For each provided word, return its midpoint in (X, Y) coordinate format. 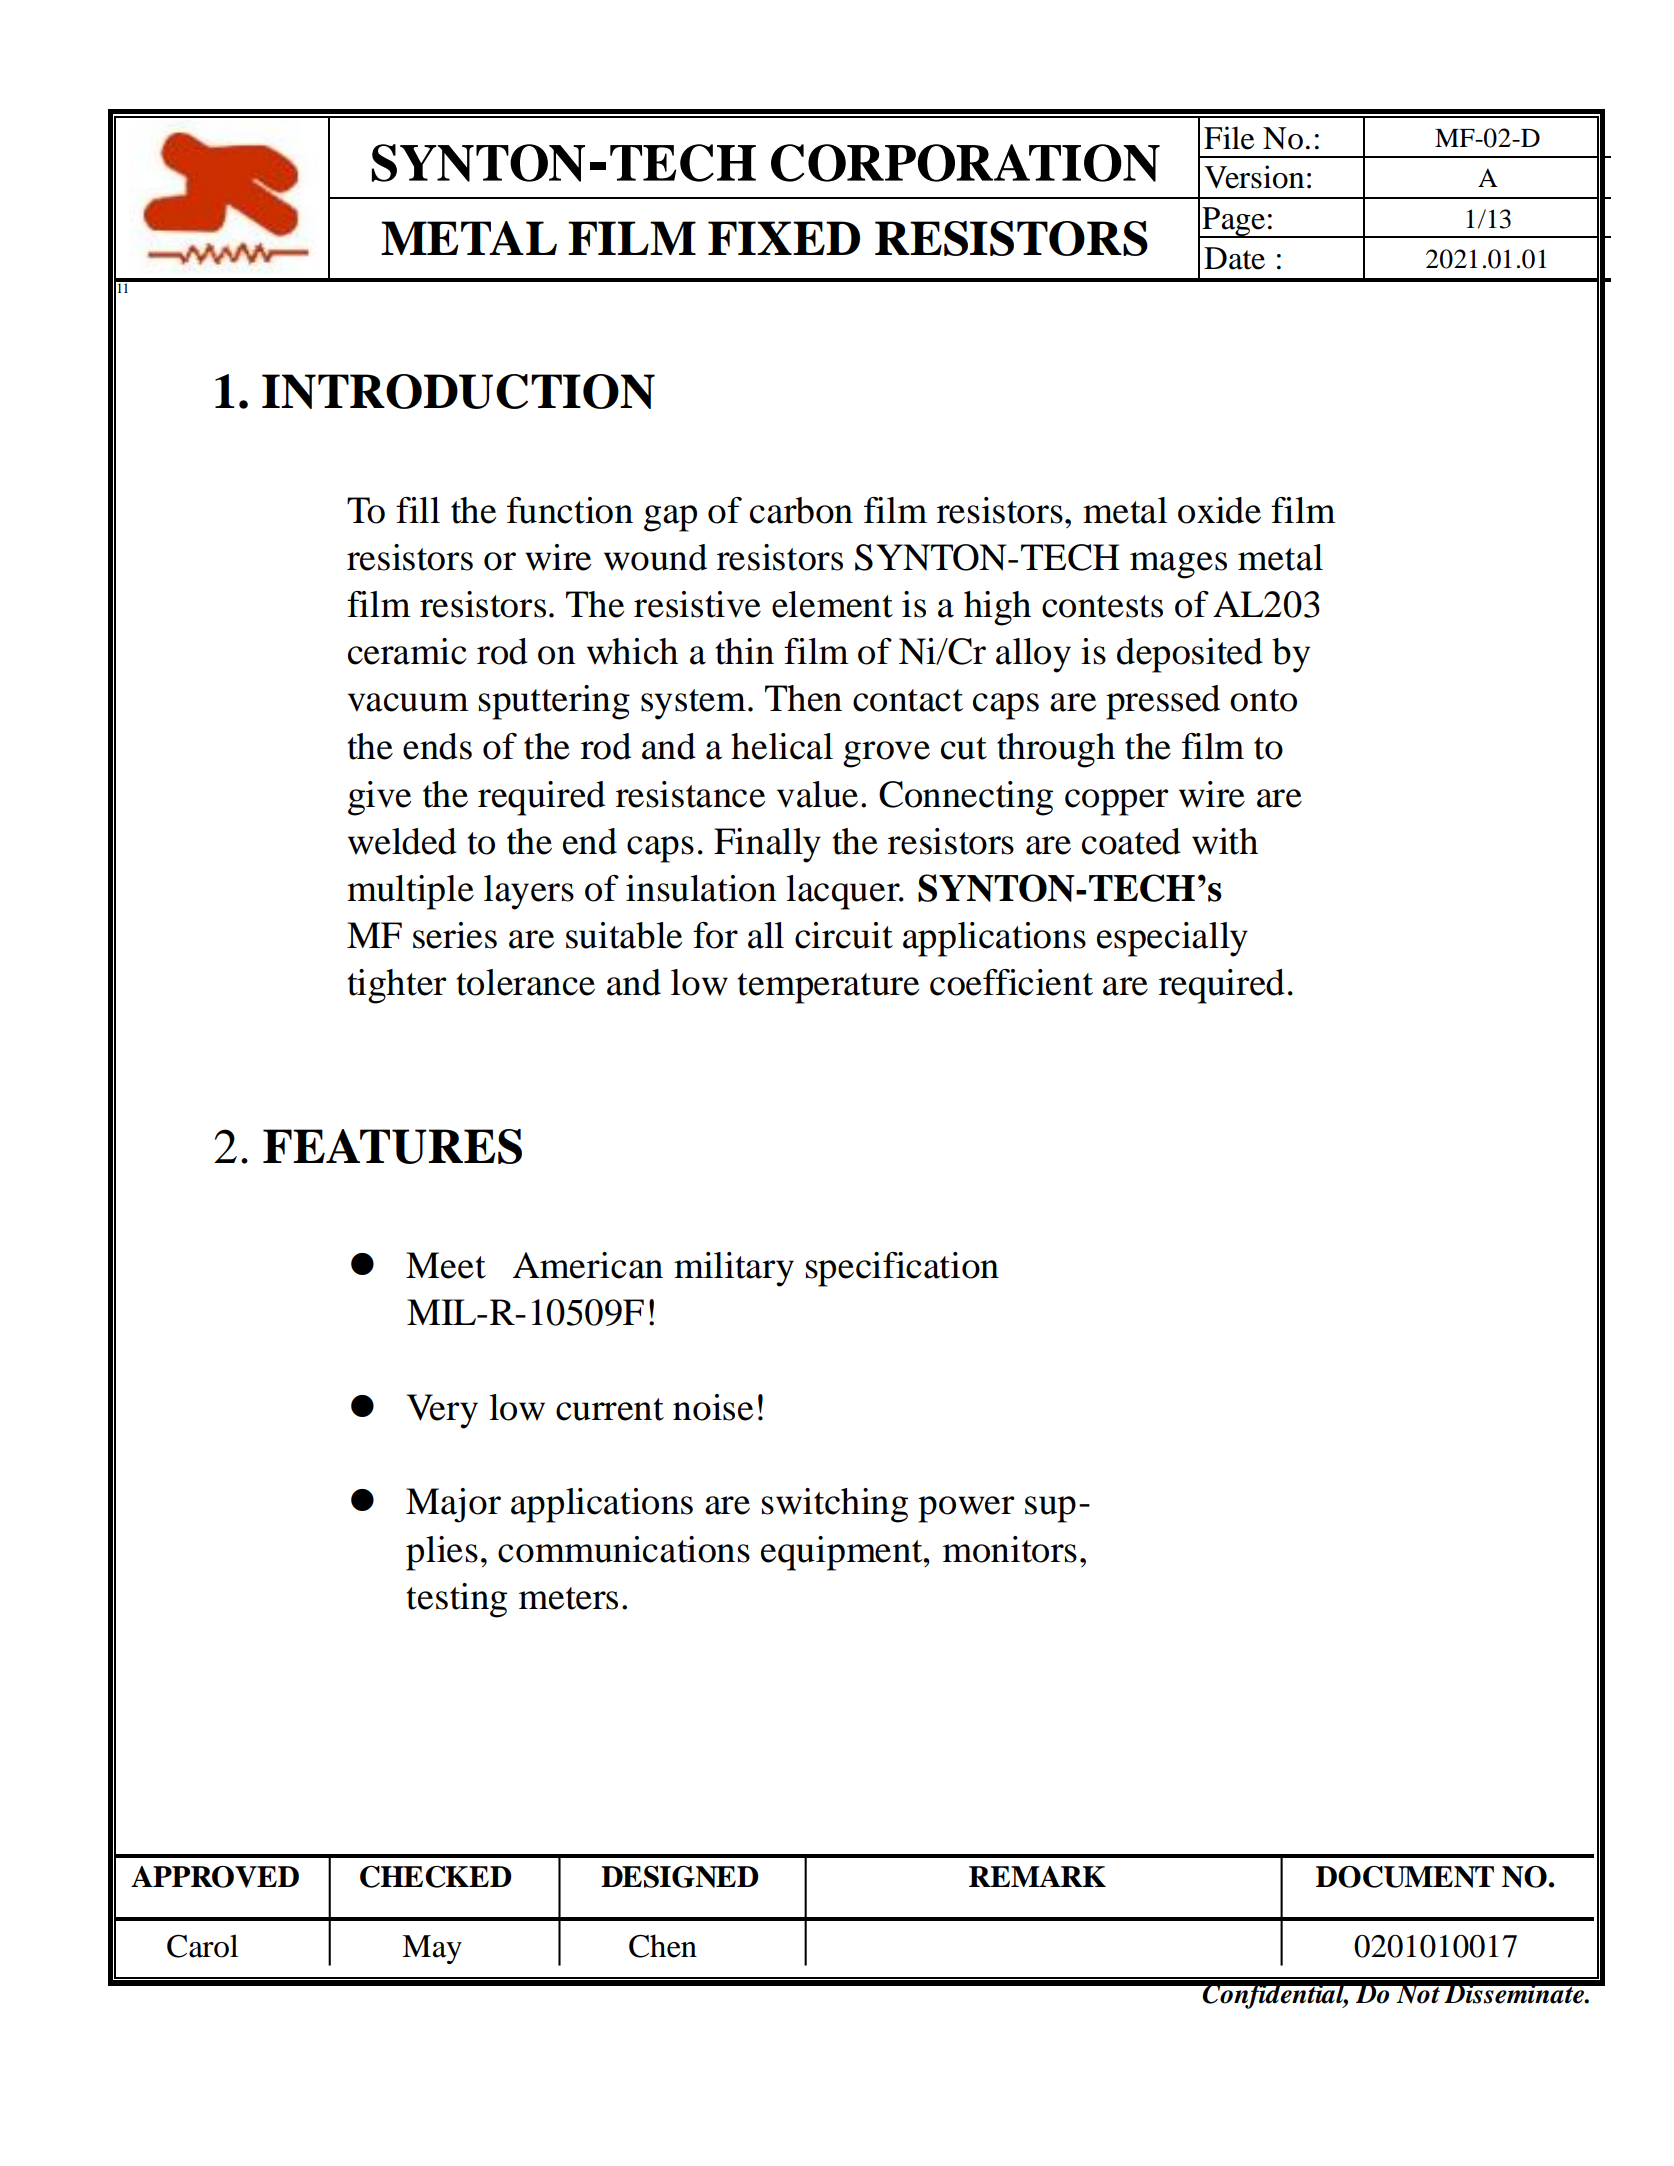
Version (1254, 177)
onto (1263, 700)
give (379, 798)
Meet (446, 1265)
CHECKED (436, 1877)
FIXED (784, 238)
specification (902, 1269)
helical (782, 746)
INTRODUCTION (458, 391)
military (734, 1269)
